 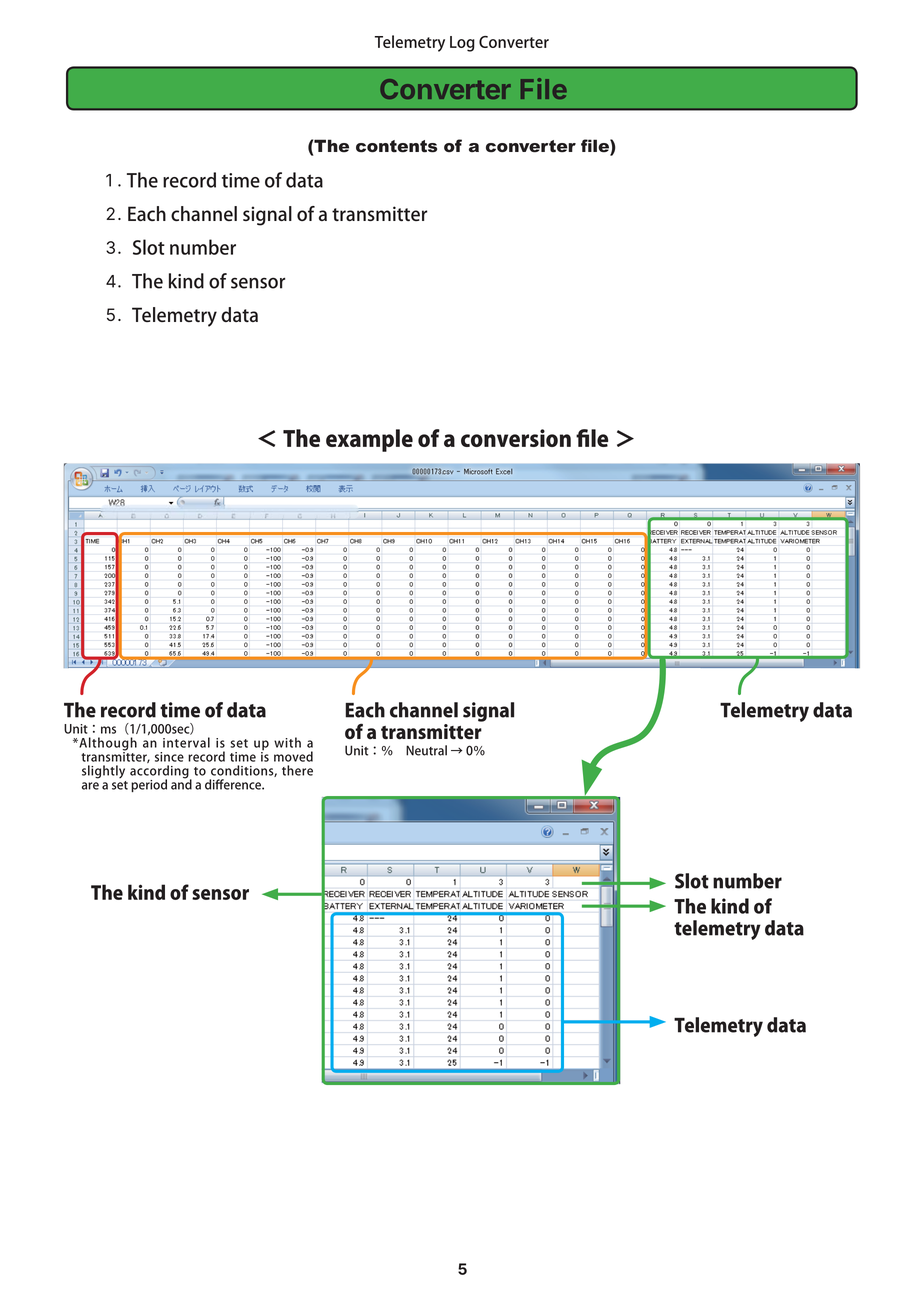 What do you see at coordinates (149, 785) in the screenshot?
I see `period` at bounding box center [149, 785].
